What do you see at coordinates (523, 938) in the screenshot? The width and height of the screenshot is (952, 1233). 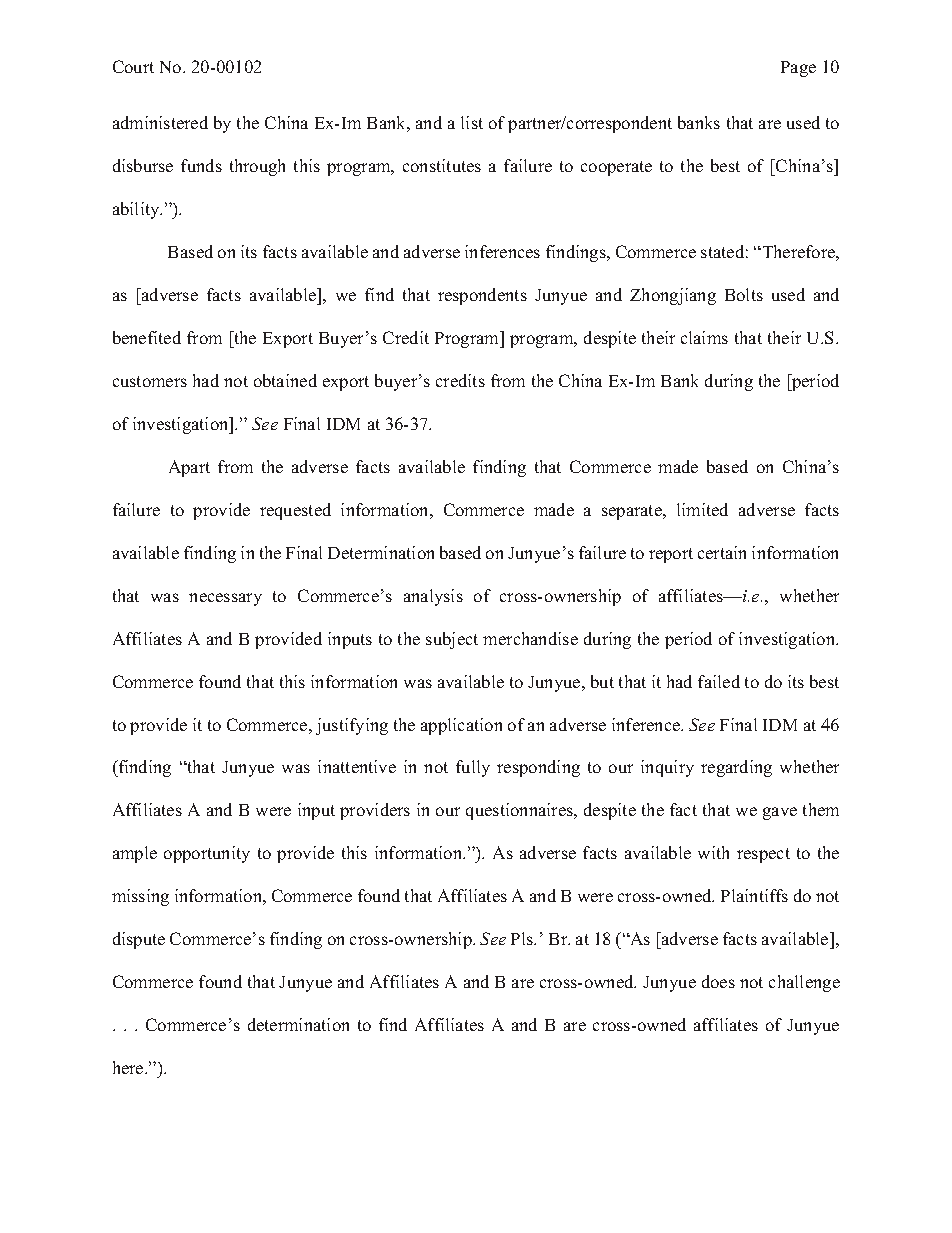 I see `Pls` at bounding box center [523, 938].
